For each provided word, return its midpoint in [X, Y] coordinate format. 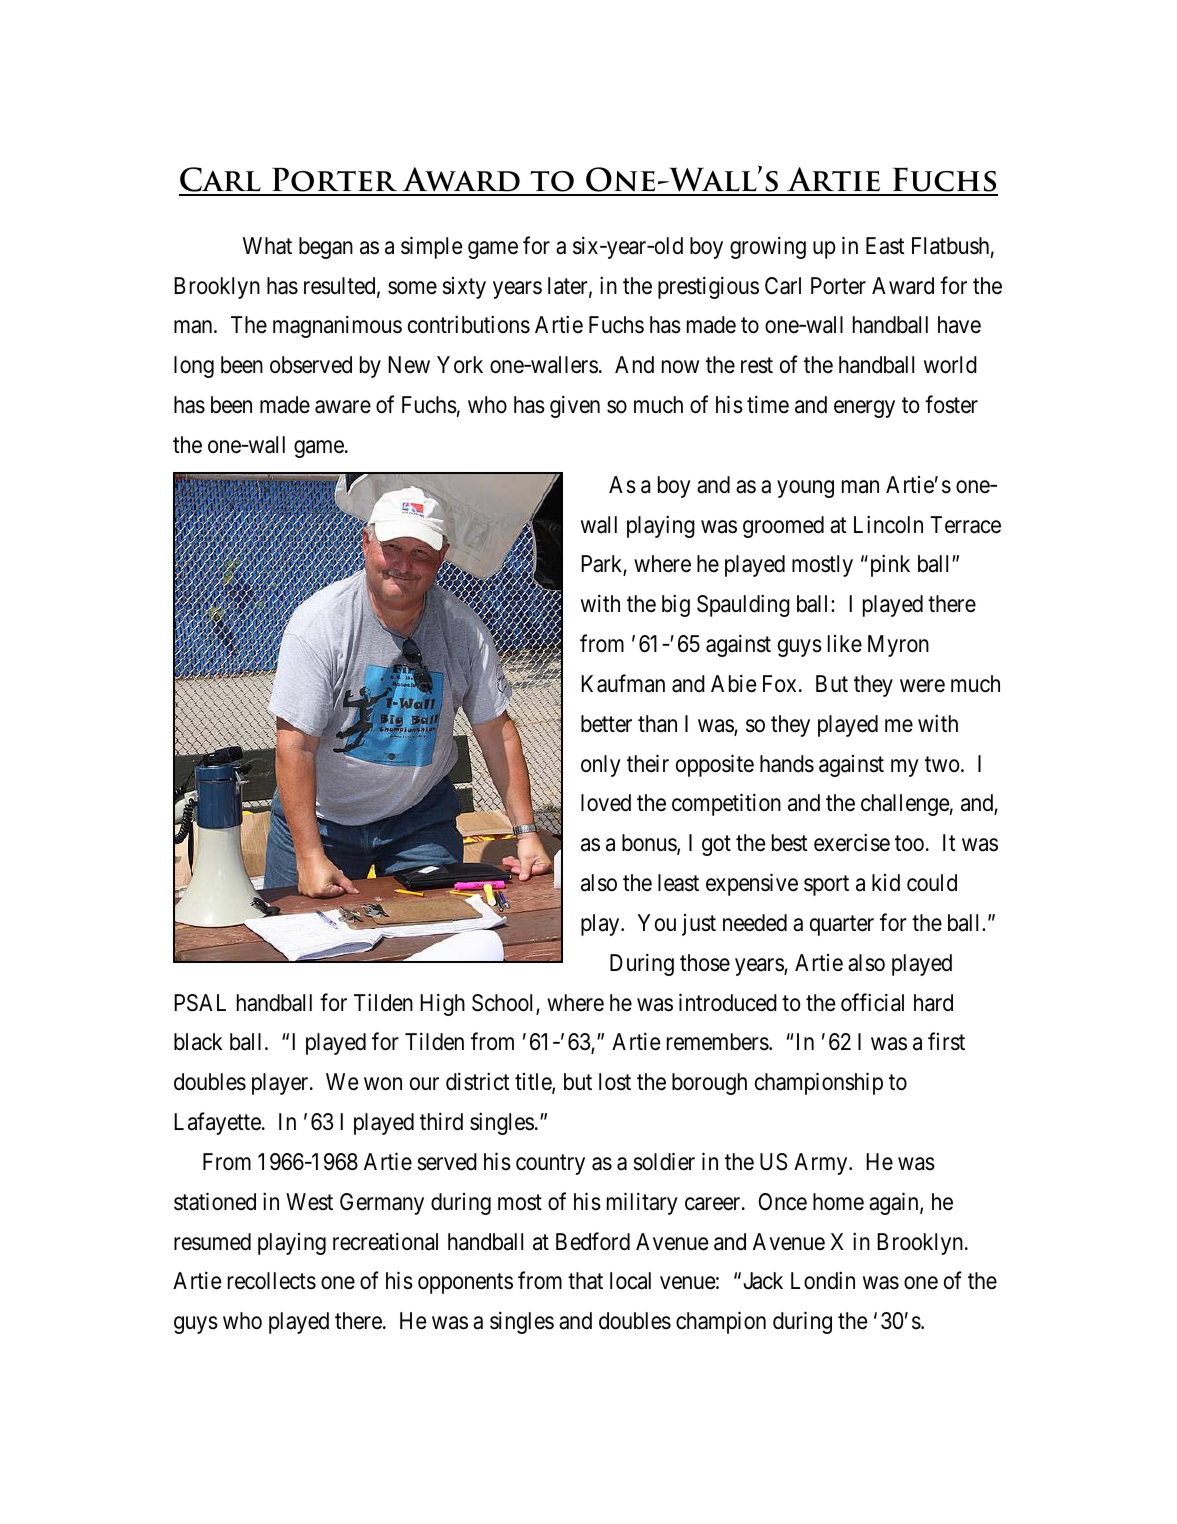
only [601, 766]
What [267, 246]
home [838, 1202]
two [942, 764]
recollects [272, 1281]
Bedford [593, 1241]
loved [606, 803]
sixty [464, 288]
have [959, 325]
